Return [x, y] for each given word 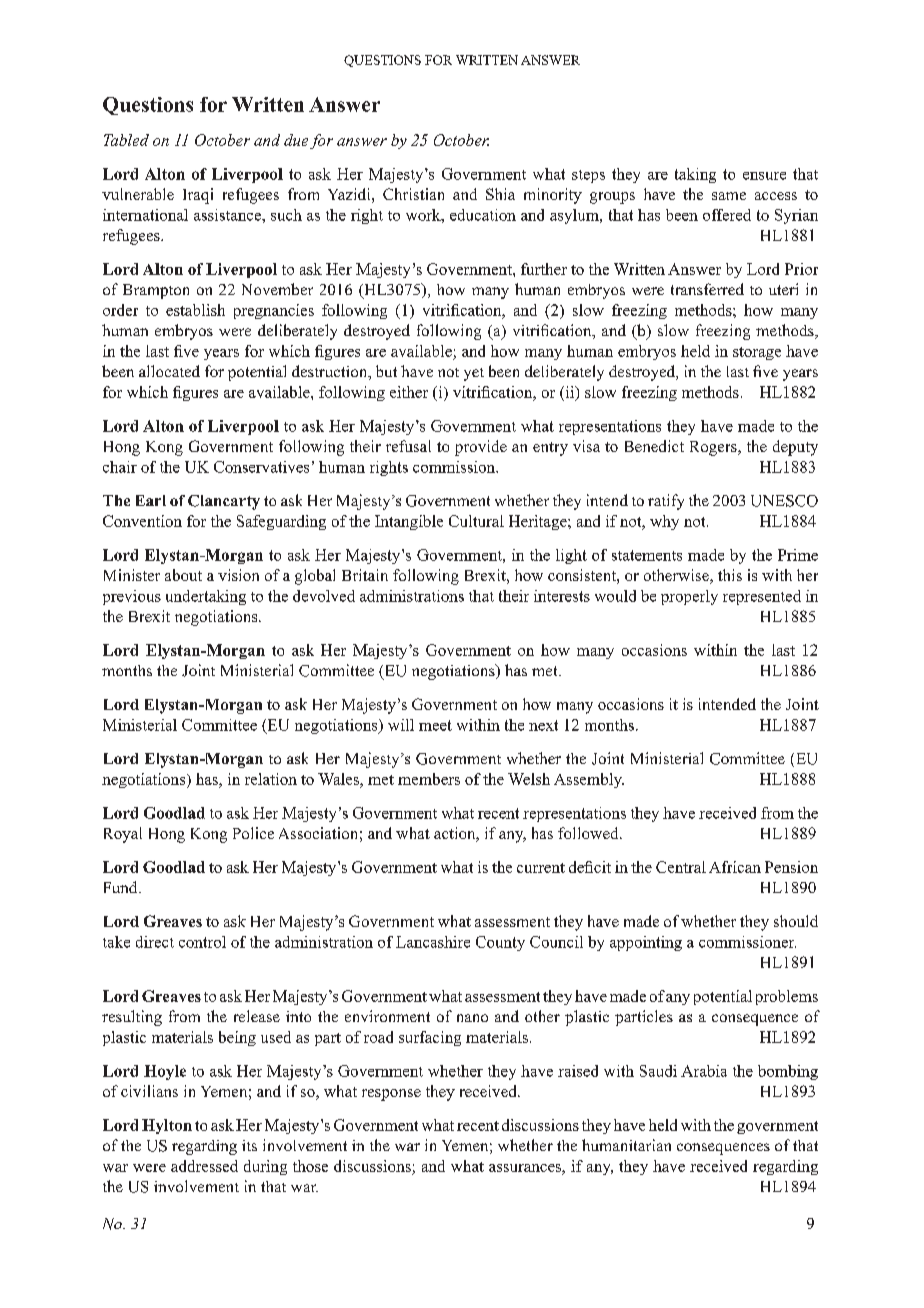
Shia [500, 194]
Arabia [704, 1071]
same [729, 196]
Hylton [167, 1126]
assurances [526, 1168]
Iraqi [198, 196]
